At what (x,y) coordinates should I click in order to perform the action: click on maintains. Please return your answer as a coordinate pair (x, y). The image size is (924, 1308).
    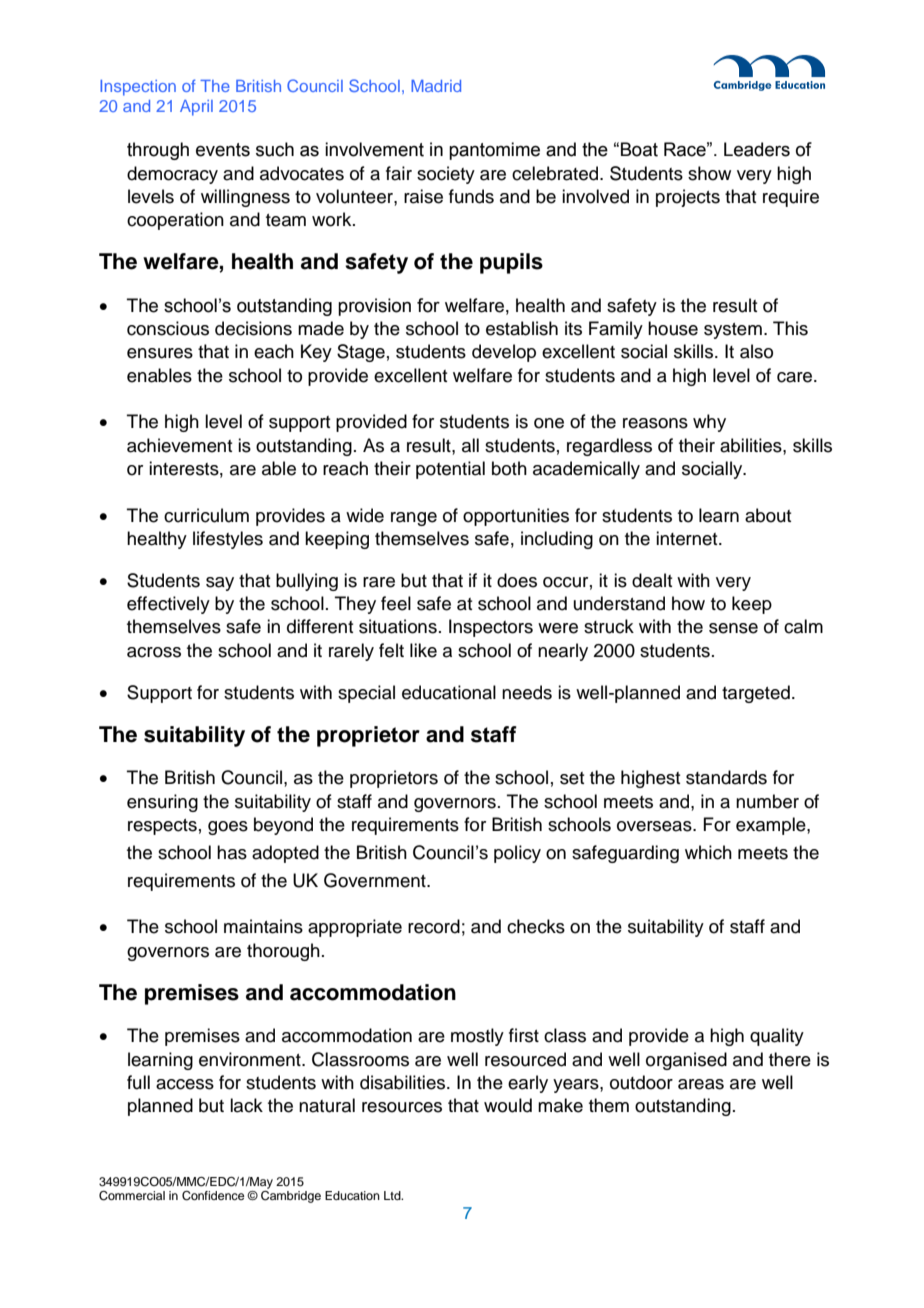
    Looking at the image, I should click on (263, 926).
